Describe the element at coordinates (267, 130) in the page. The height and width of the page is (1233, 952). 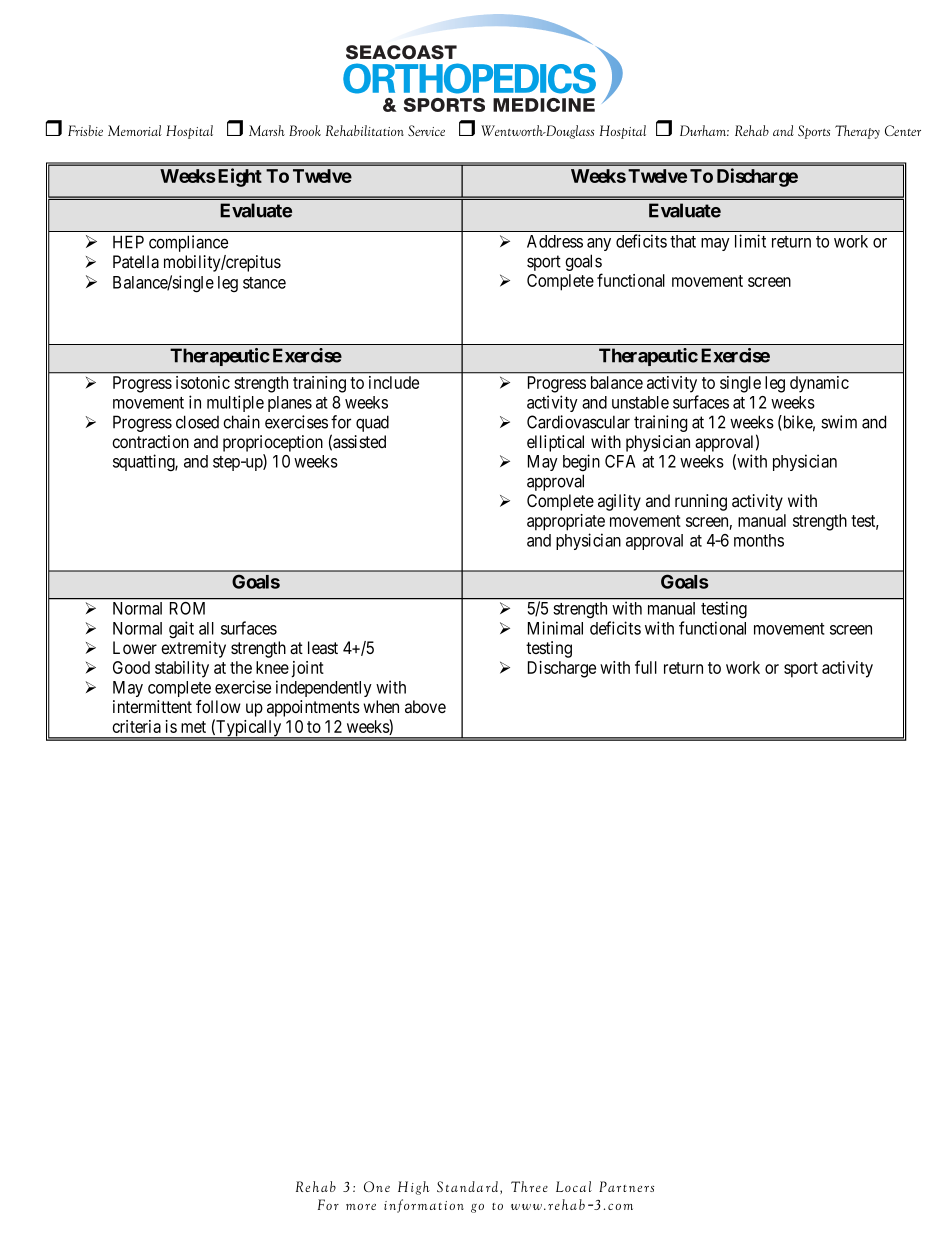
I see `Marsh` at that location.
